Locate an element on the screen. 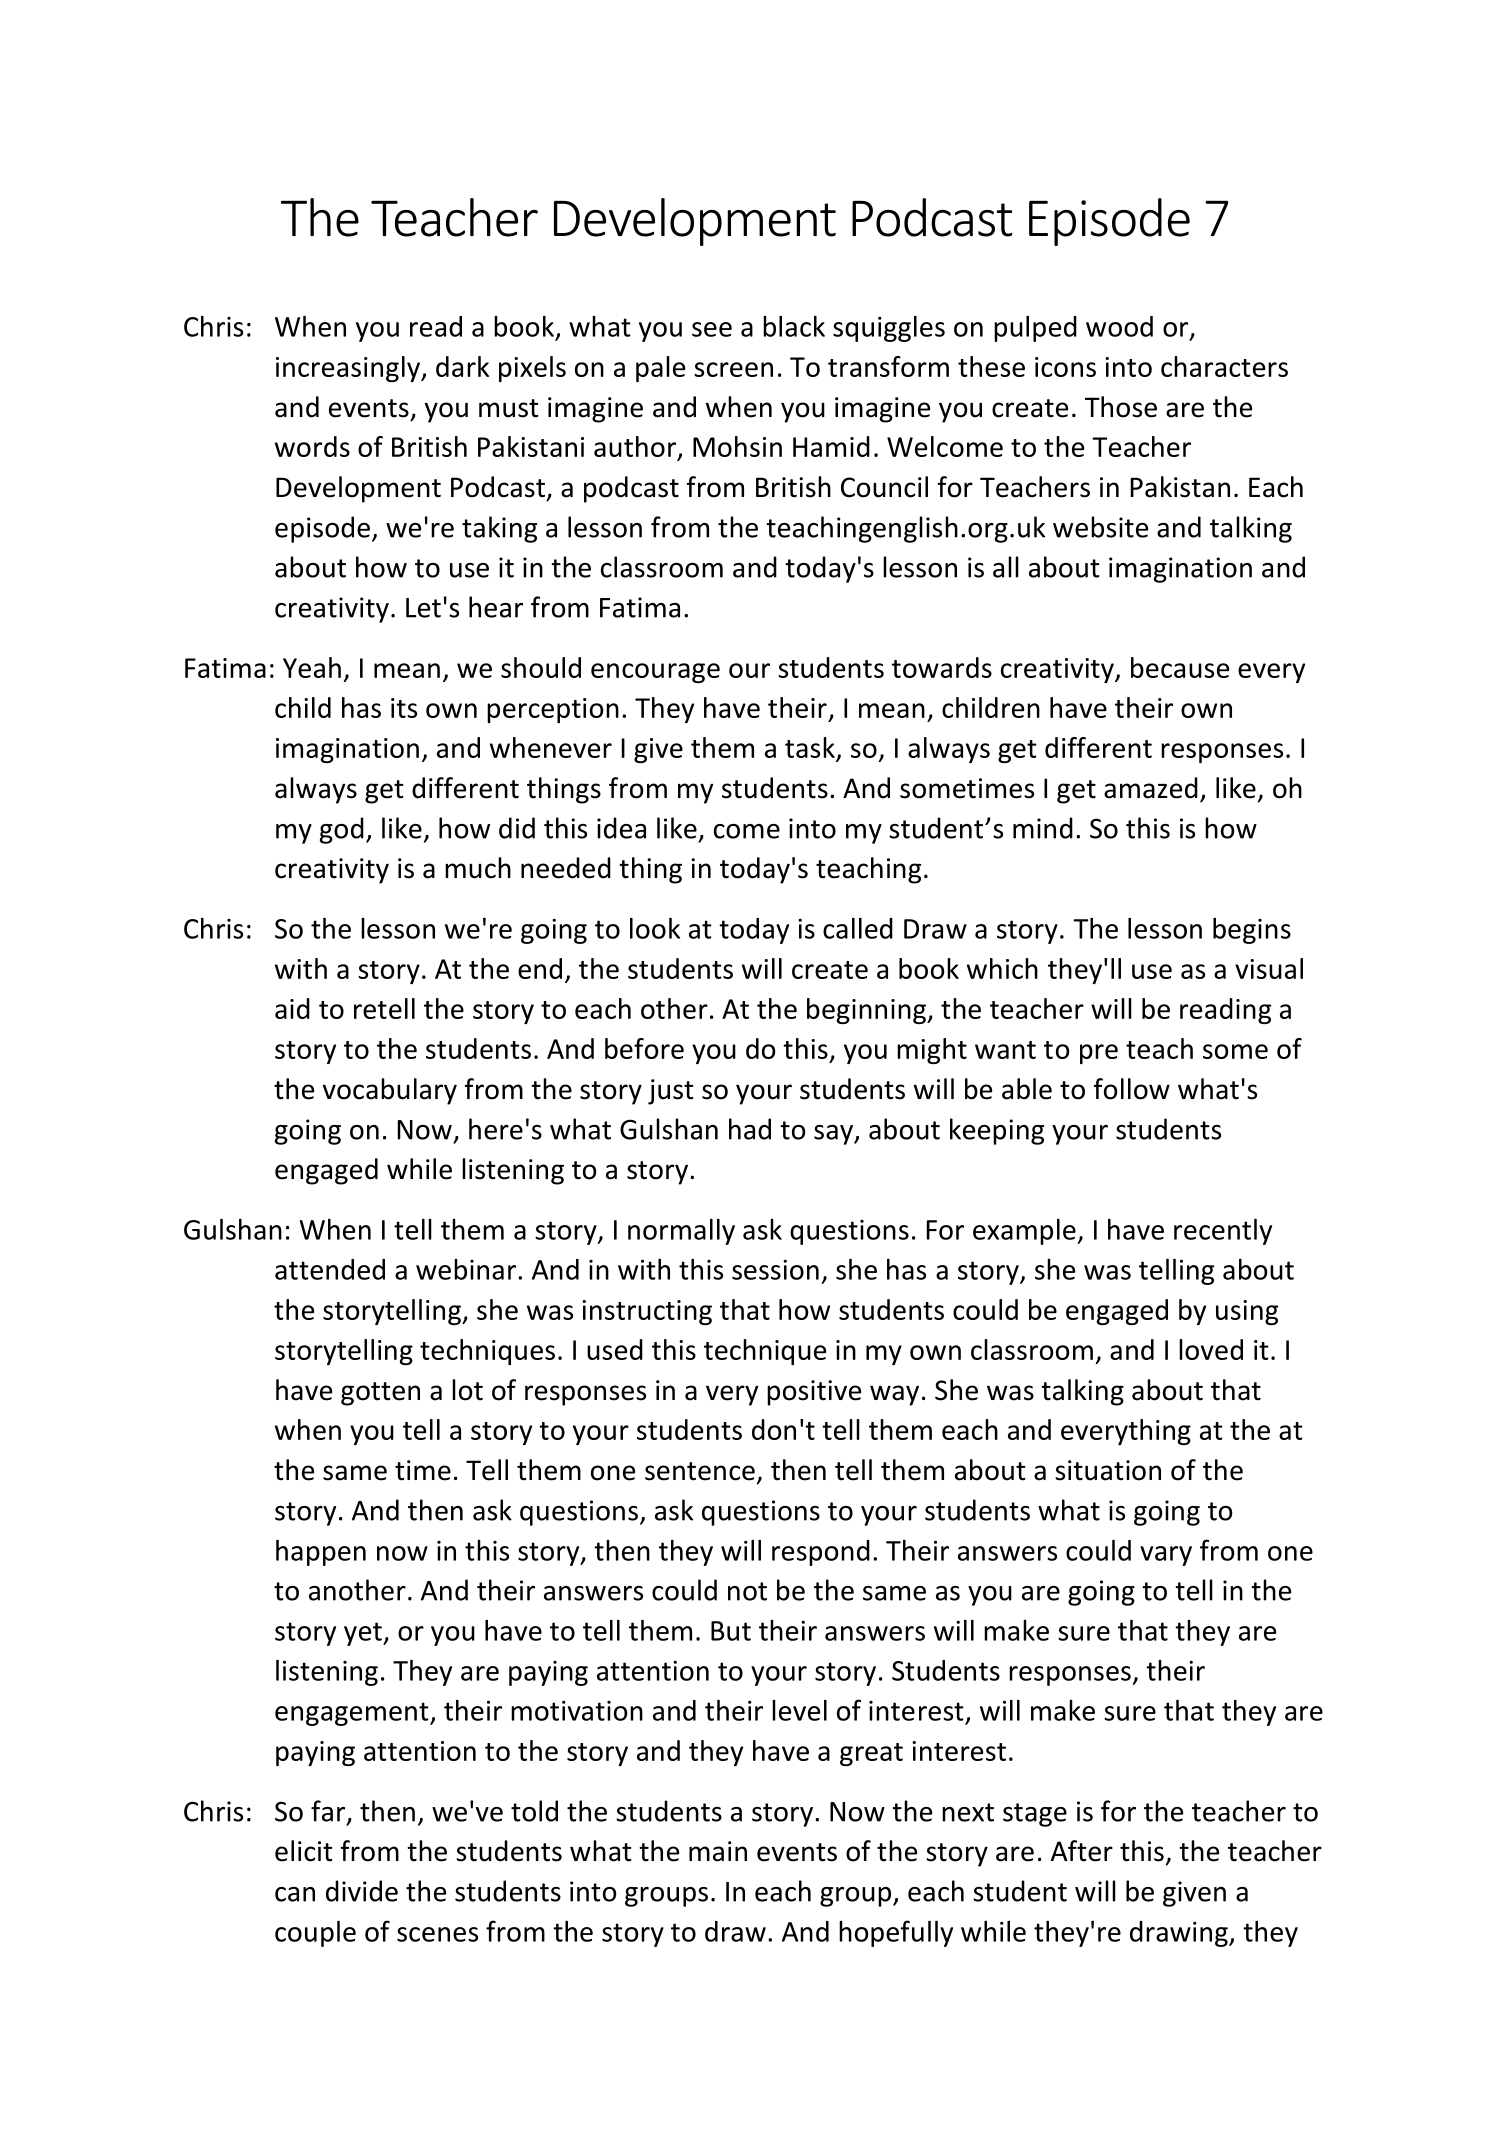 This screenshot has height=2135, width=1510. follow is located at coordinates (1132, 1089).
